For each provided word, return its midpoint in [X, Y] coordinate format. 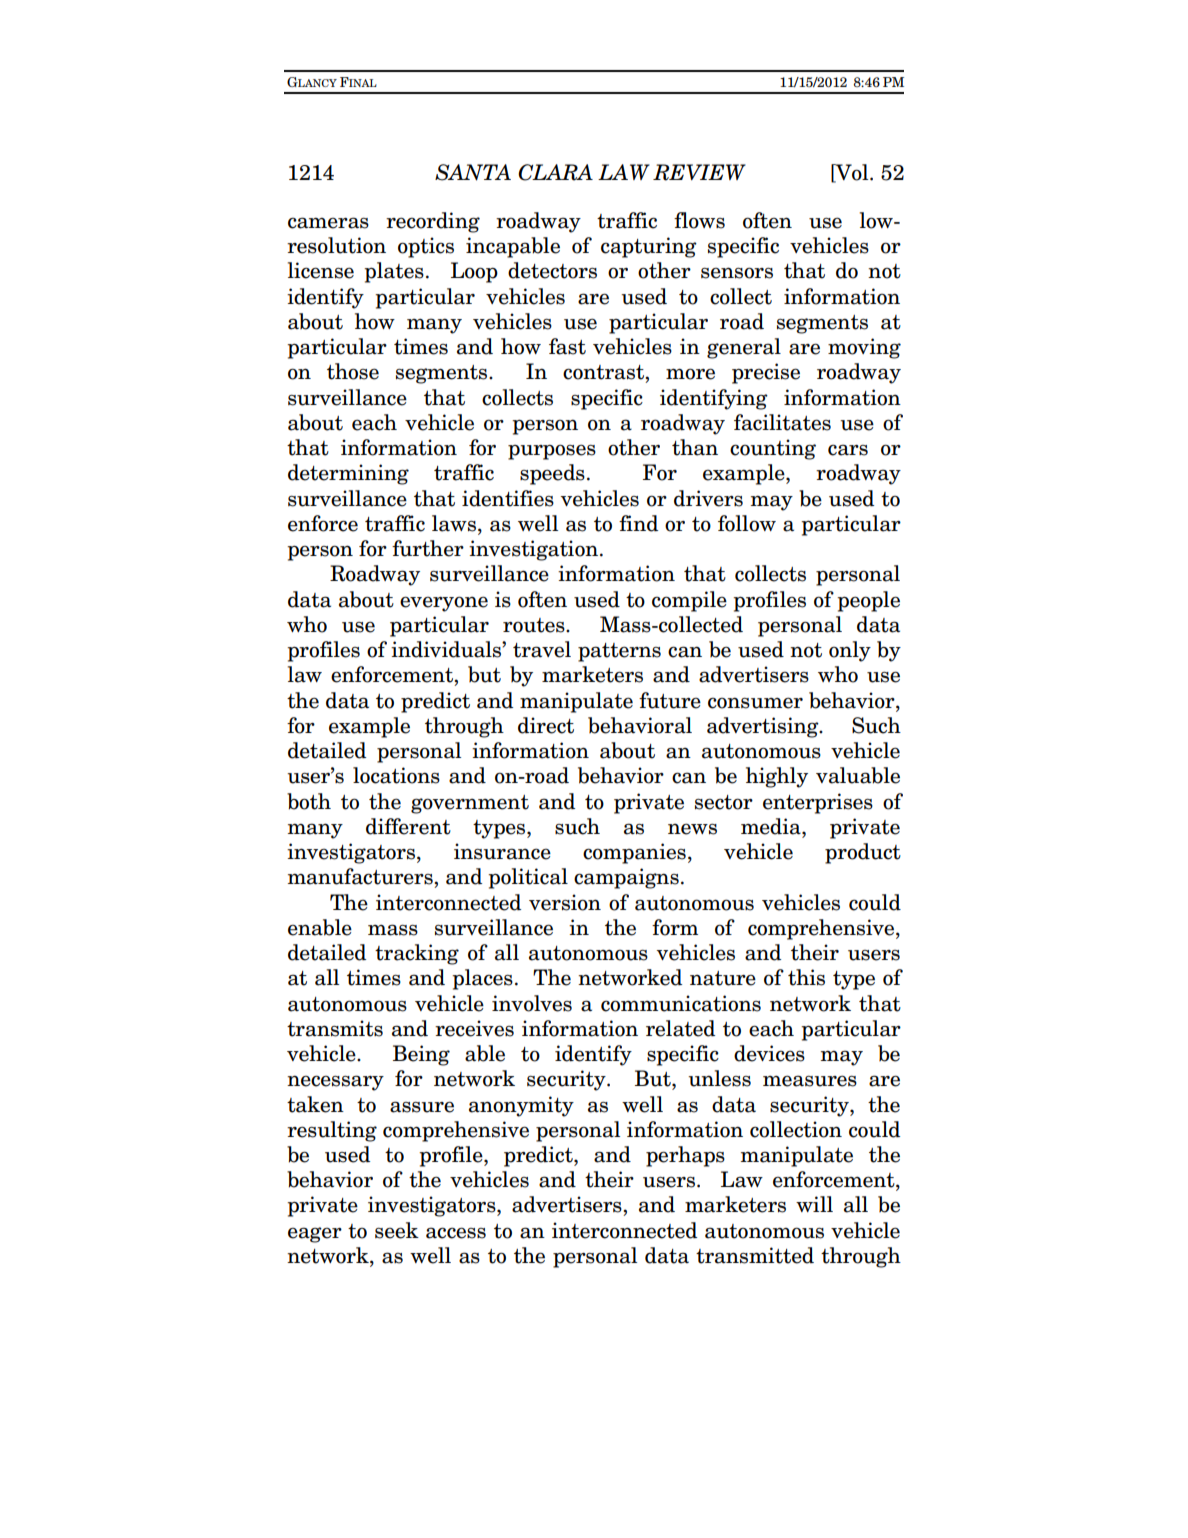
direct [546, 725]
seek [397, 1230]
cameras [328, 223]
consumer [755, 703]
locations [396, 775]
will [814, 1204]
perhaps [685, 1156]
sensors [737, 273]
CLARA [555, 172]
